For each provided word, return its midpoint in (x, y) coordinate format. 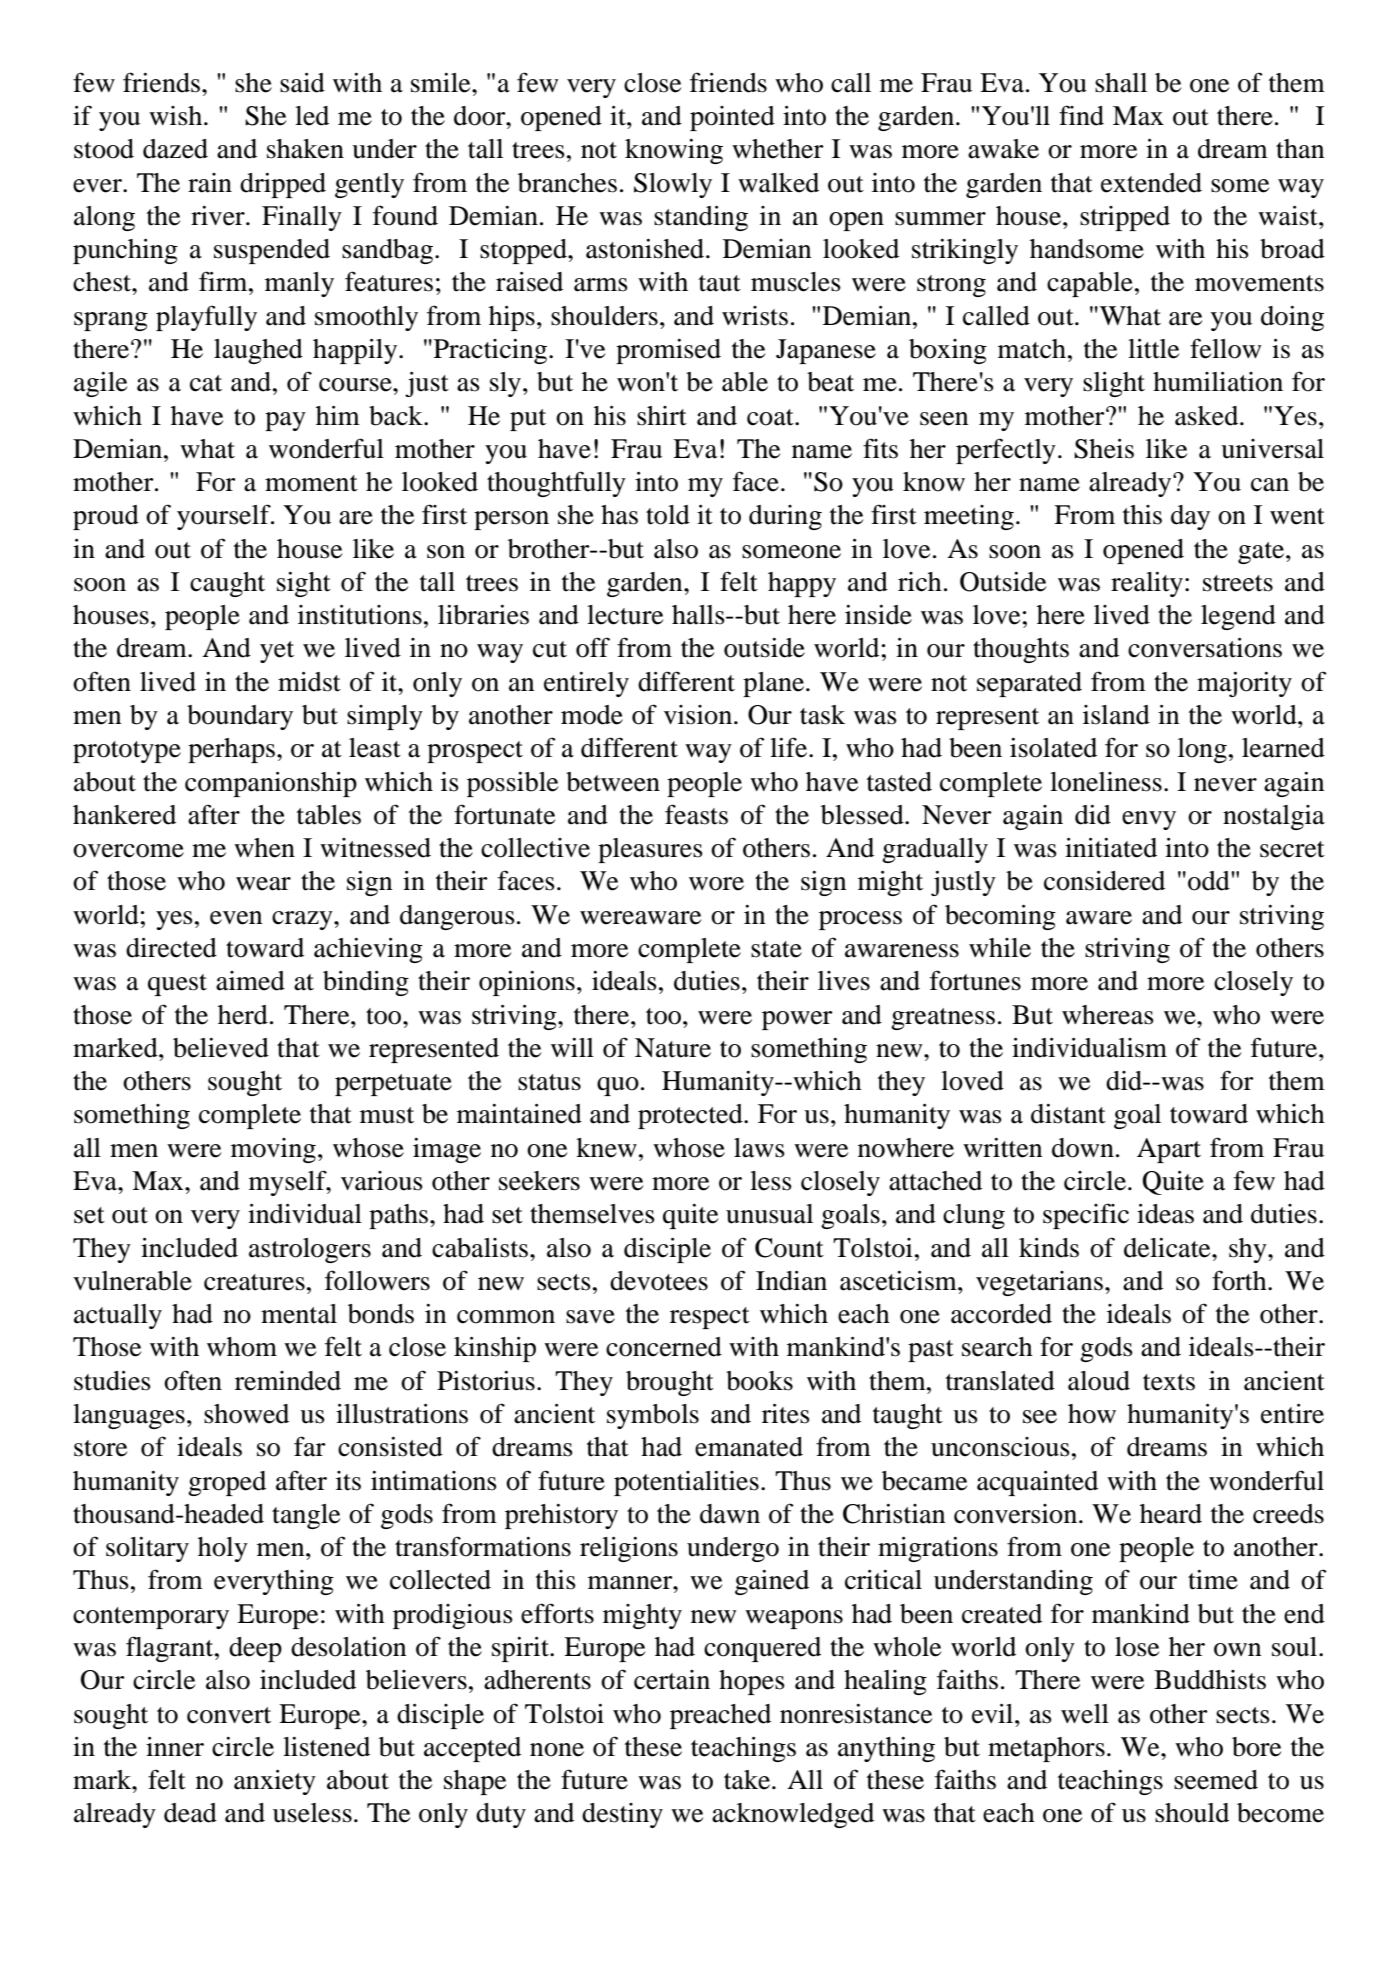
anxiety (275, 1782)
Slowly (673, 185)
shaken (305, 149)
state (776, 949)
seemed (1216, 1780)
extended (1151, 183)
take (748, 1780)
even (236, 918)
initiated (1111, 848)
